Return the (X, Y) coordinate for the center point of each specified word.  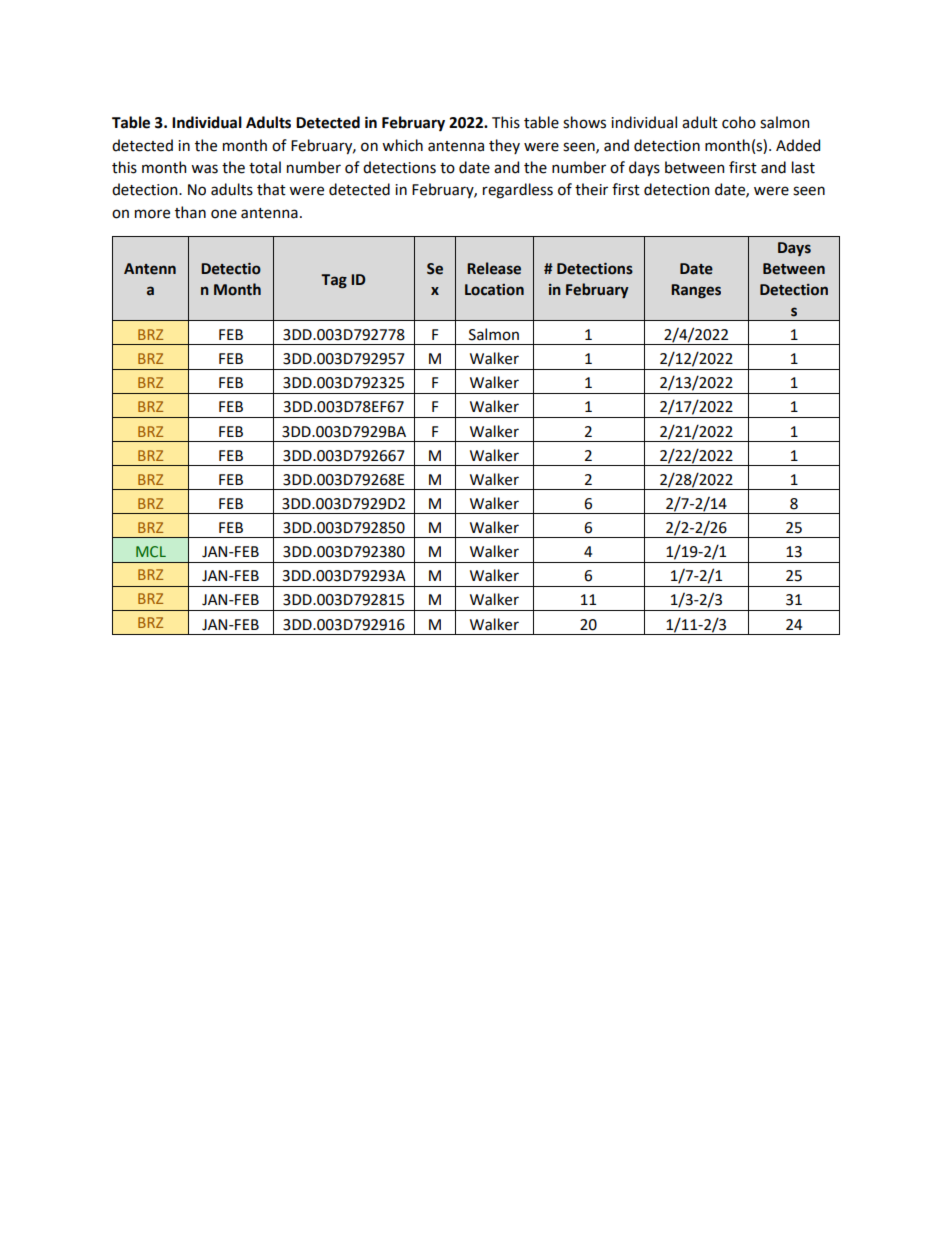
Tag (334, 281)
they (504, 146)
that (271, 189)
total (265, 167)
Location (494, 290)
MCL (151, 552)
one (224, 214)
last (803, 167)
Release (494, 268)
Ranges (696, 291)
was (204, 169)
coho (739, 122)
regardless (518, 191)
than (190, 212)
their (591, 189)
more (152, 214)
